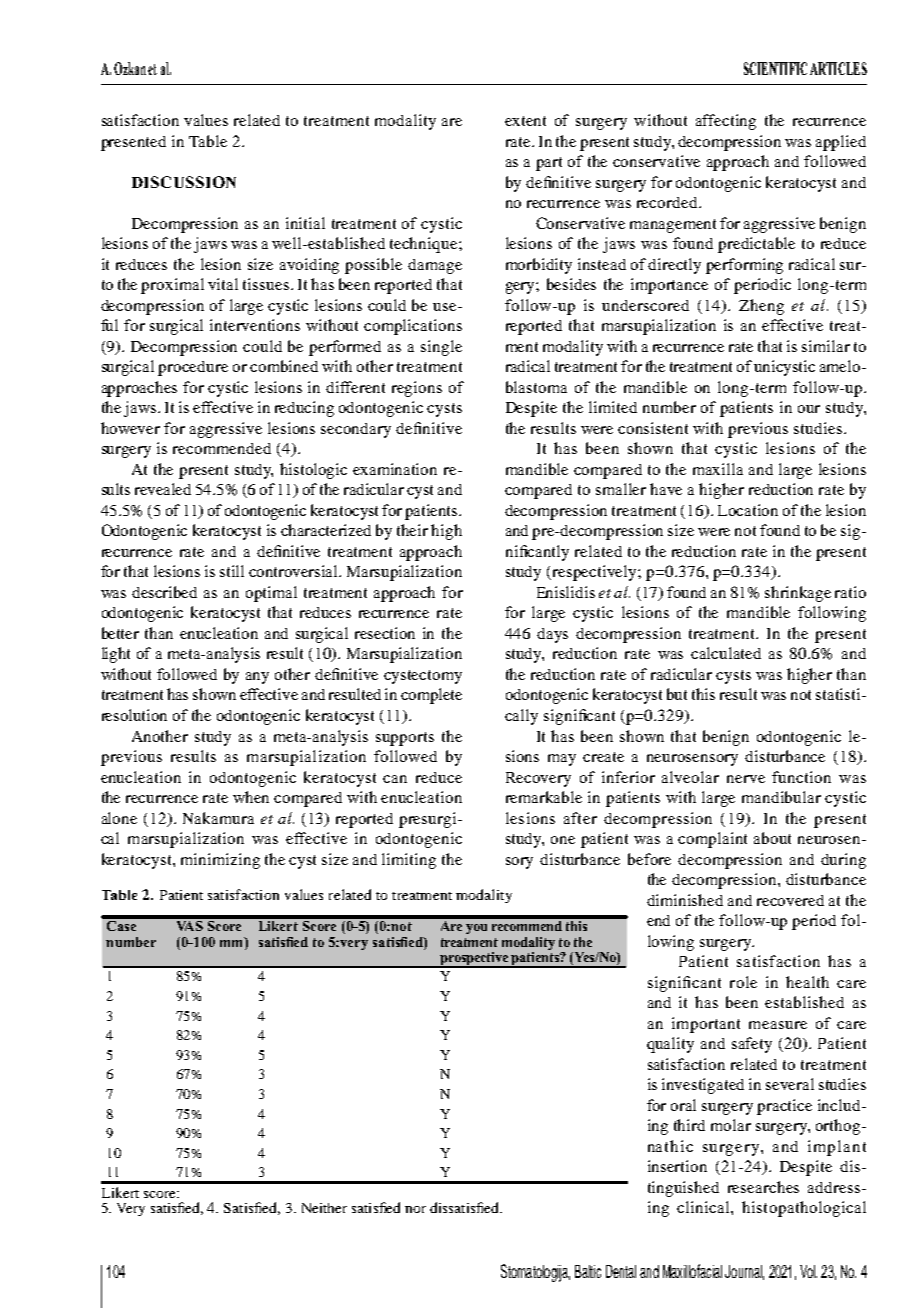 Image resolution: width=924 pixels, height=1308 pixels. Describe the element at coordinates (220, 861) in the screenshot. I see `minimizing` at that location.
